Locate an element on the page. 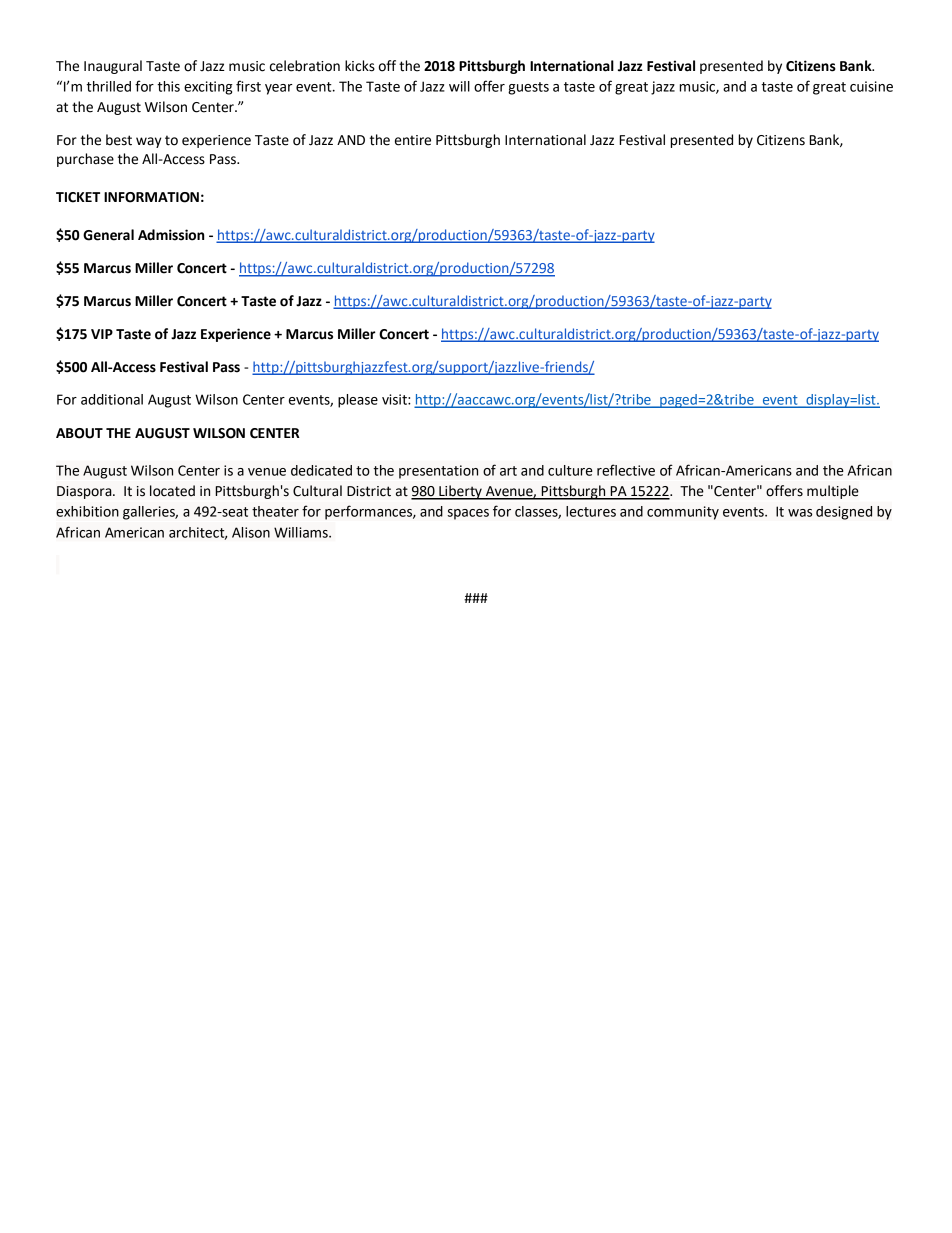 The width and height of the page is (952, 1233). guests is located at coordinates (528, 88).
